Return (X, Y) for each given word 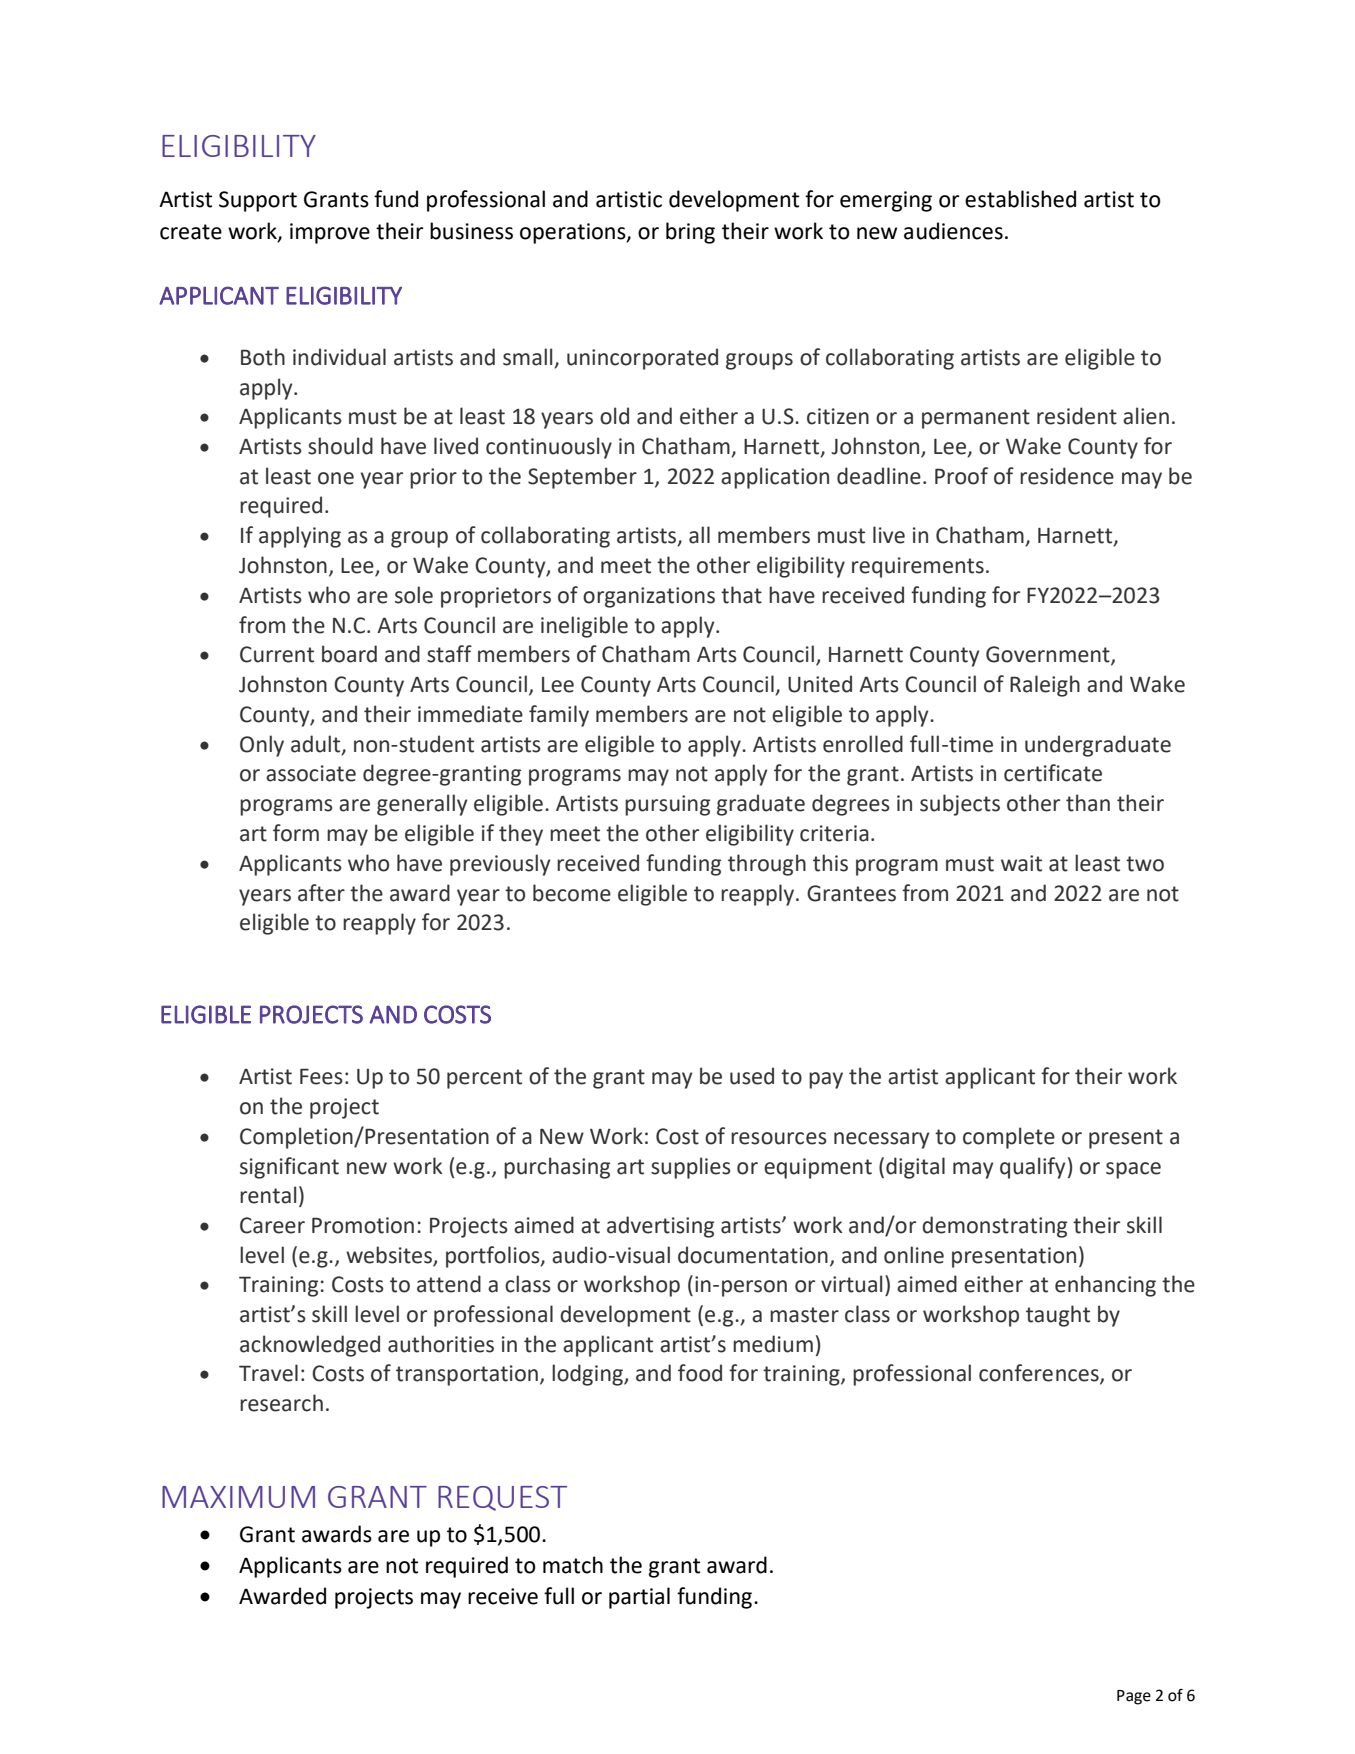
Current (277, 654)
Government (1049, 655)
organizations (649, 597)
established (1020, 199)
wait (1021, 863)
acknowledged (310, 1346)
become (572, 893)
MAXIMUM (238, 1497)
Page (1134, 1697)
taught (1058, 1316)
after (321, 893)
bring (690, 233)
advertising (660, 1227)
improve (330, 233)
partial (639, 1598)
